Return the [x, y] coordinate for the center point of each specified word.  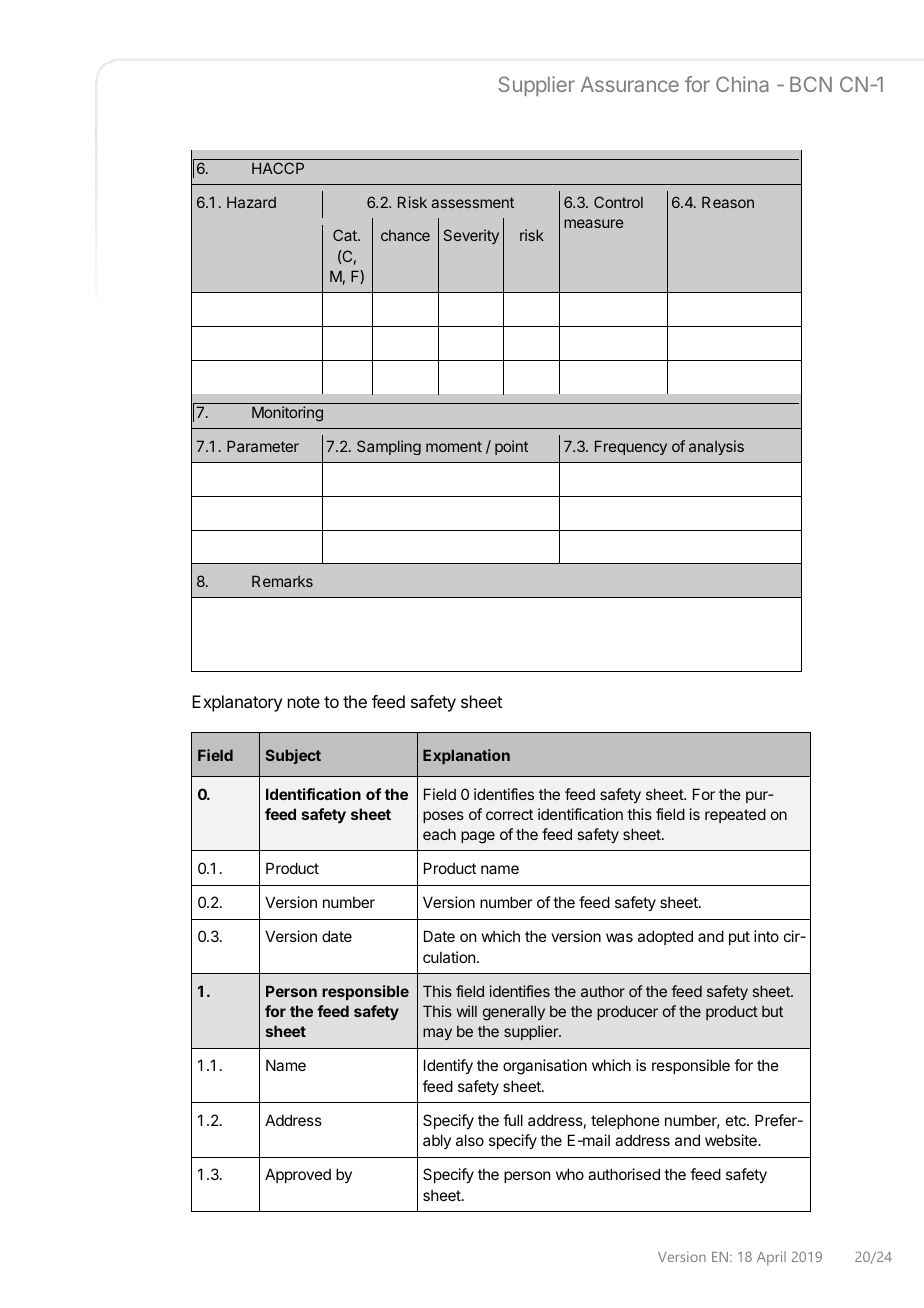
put [739, 938]
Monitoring [287, 414]
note [304, 702]
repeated [735, 815]
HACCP [278, 168]
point [511, 447]
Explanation [466, 756]
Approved [298, 1175]
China [742, 84]
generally [514, 1013]
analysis [716, 447]
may [437, 1034]
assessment [472, 202]
